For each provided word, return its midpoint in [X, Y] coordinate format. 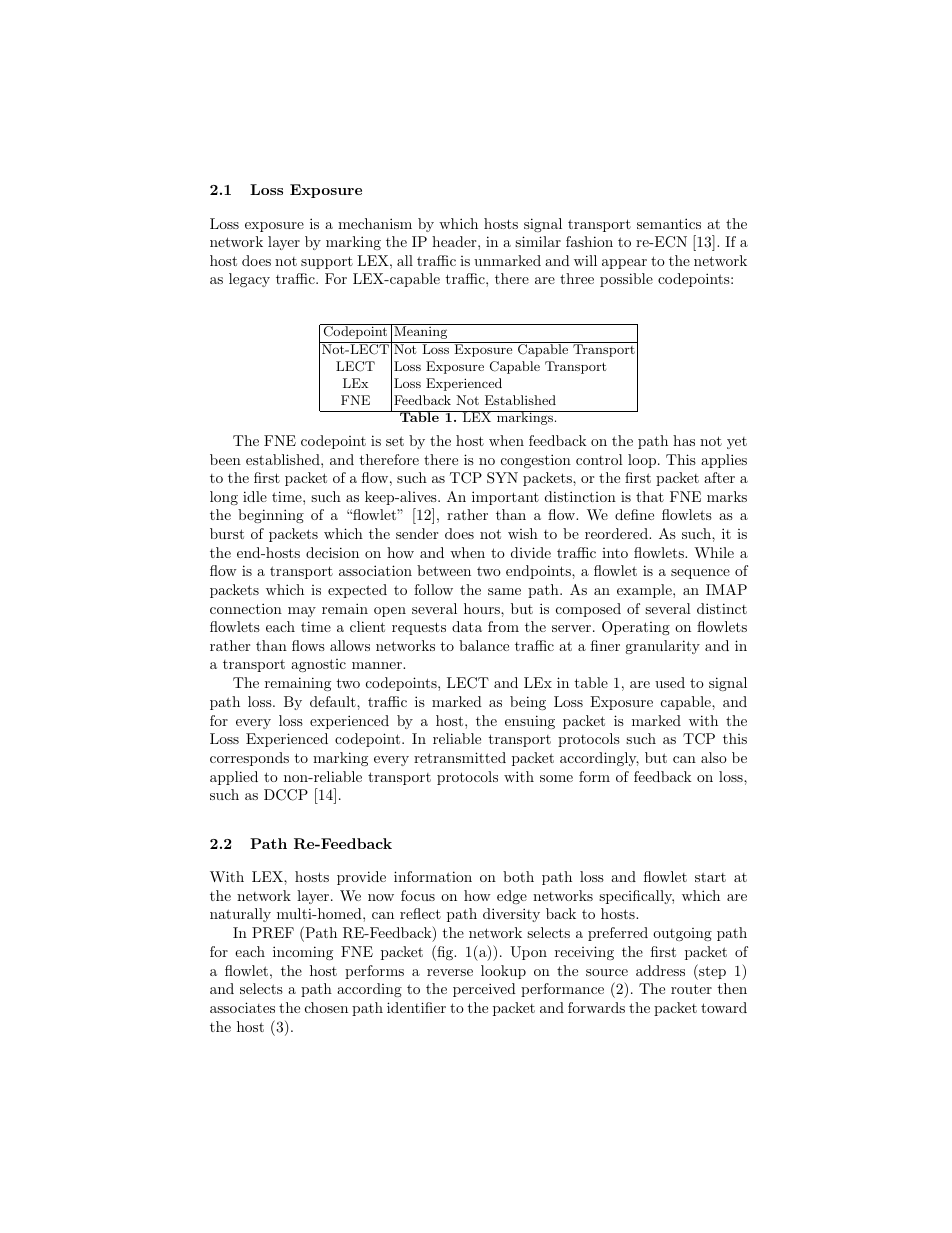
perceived [484, 990]
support [327, 262]
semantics [669, 223]
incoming [303, 953]
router [691, 989]
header [455, 241]
